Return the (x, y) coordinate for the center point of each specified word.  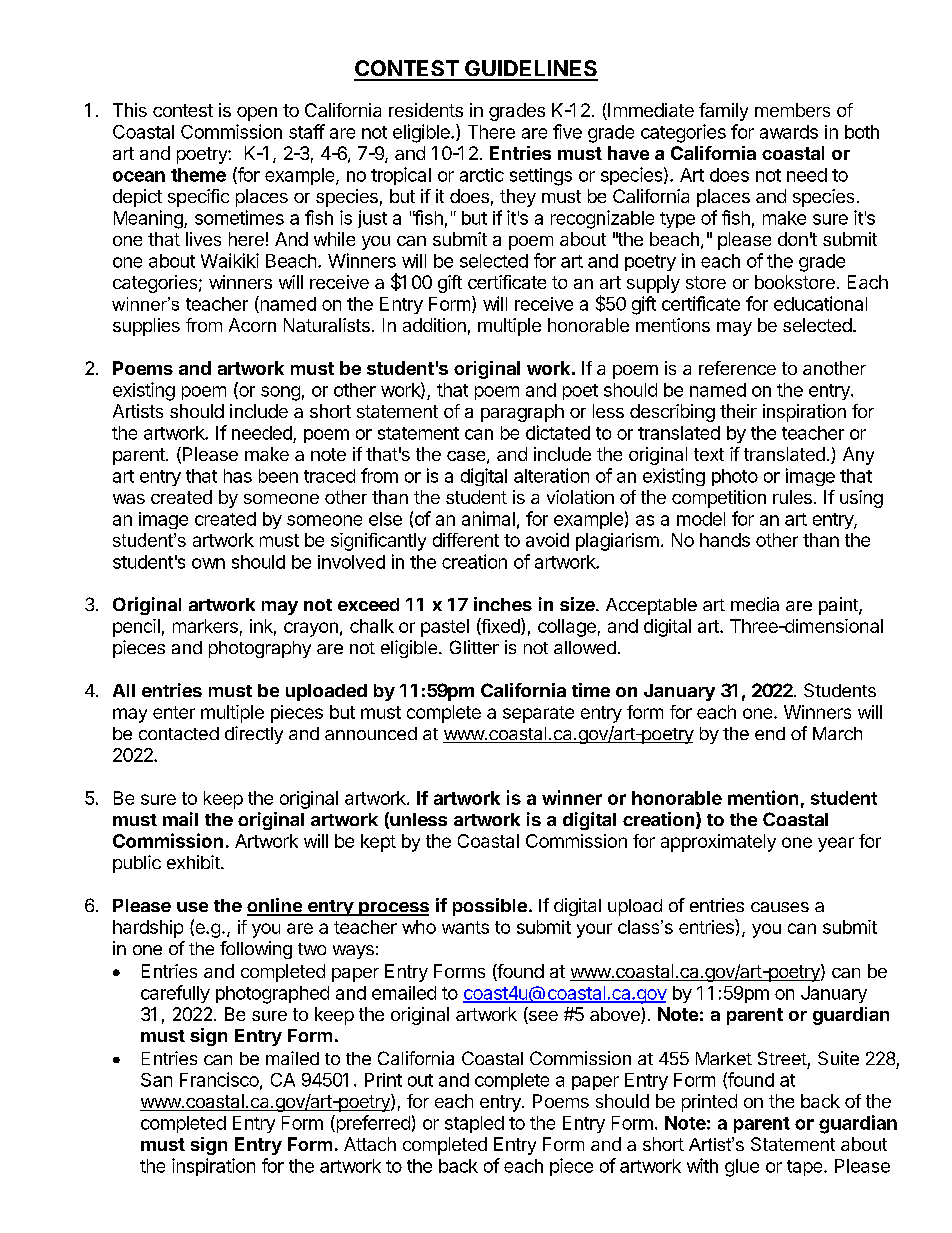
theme (198, 175)
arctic (482, 175)
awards (789, 132)
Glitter (474, 647)
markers (205, 626)
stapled (474, 1124)
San (156, 1080)
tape (806, 1168)
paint (839, 606)
